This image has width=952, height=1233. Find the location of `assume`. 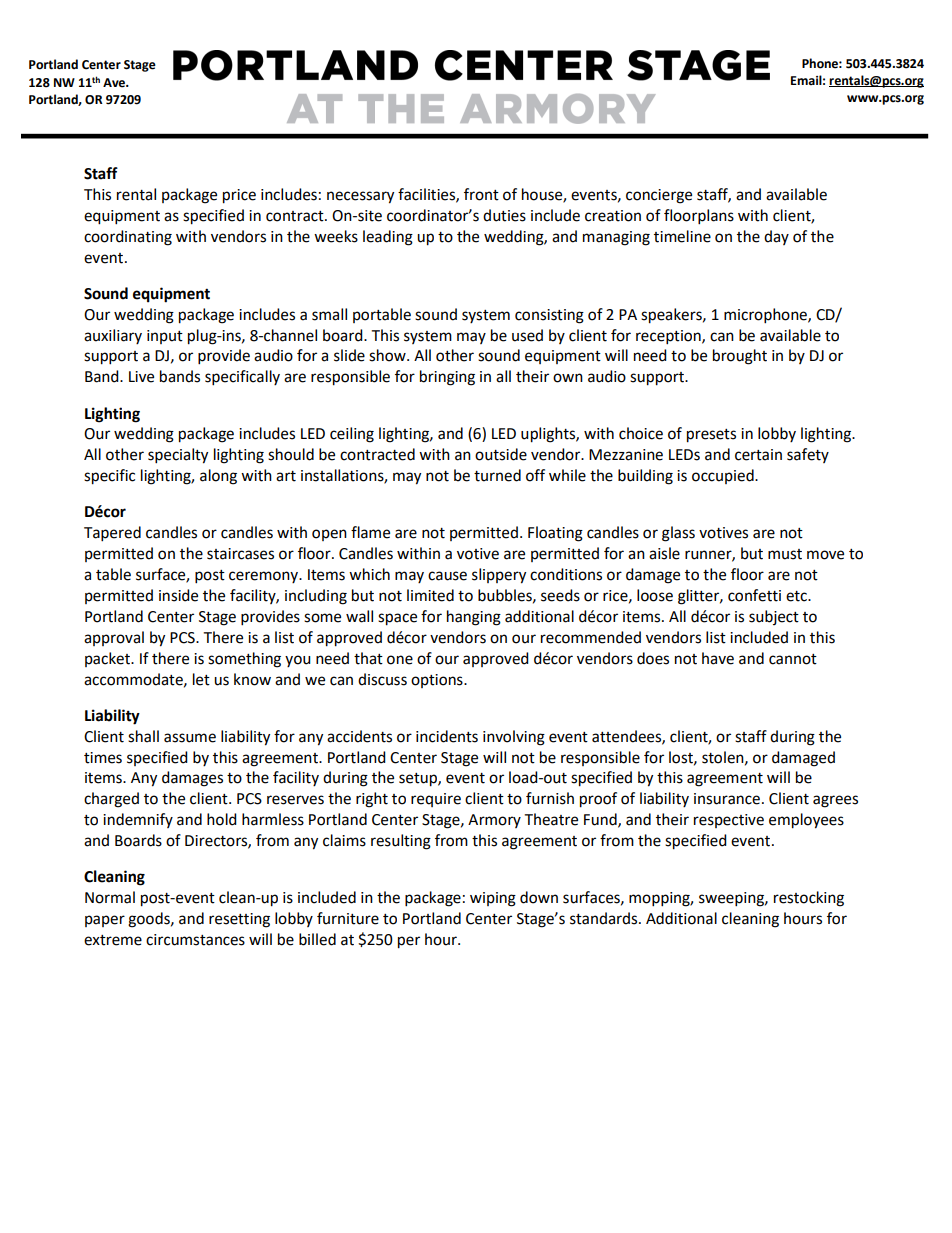

assume is located at coordinates (190, 738).
